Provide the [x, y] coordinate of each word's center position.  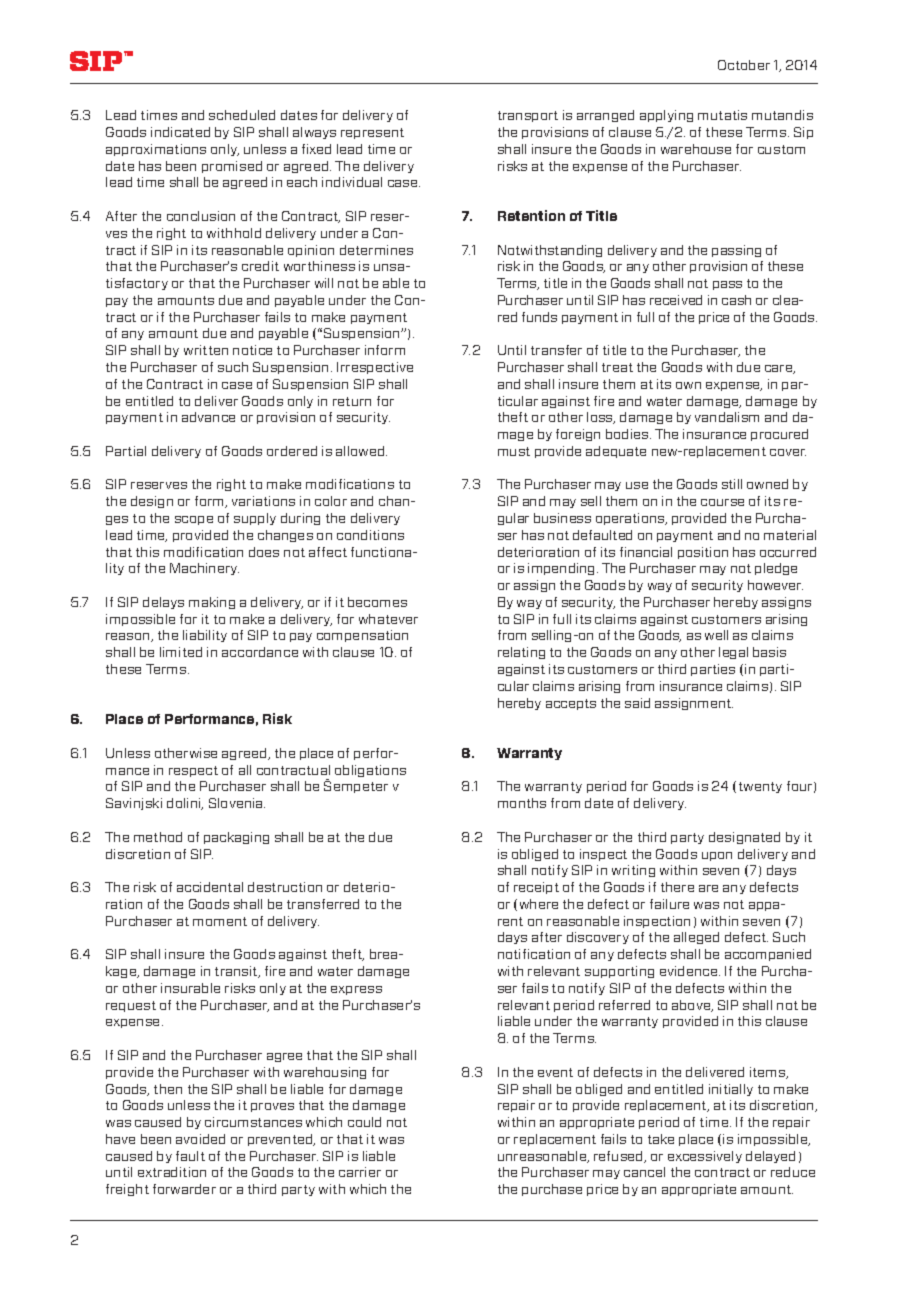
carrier [360, 1172]
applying [666, 116]
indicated [180, 132]
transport [528, 116]
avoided [200, 1139]
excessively [705, 1157]
